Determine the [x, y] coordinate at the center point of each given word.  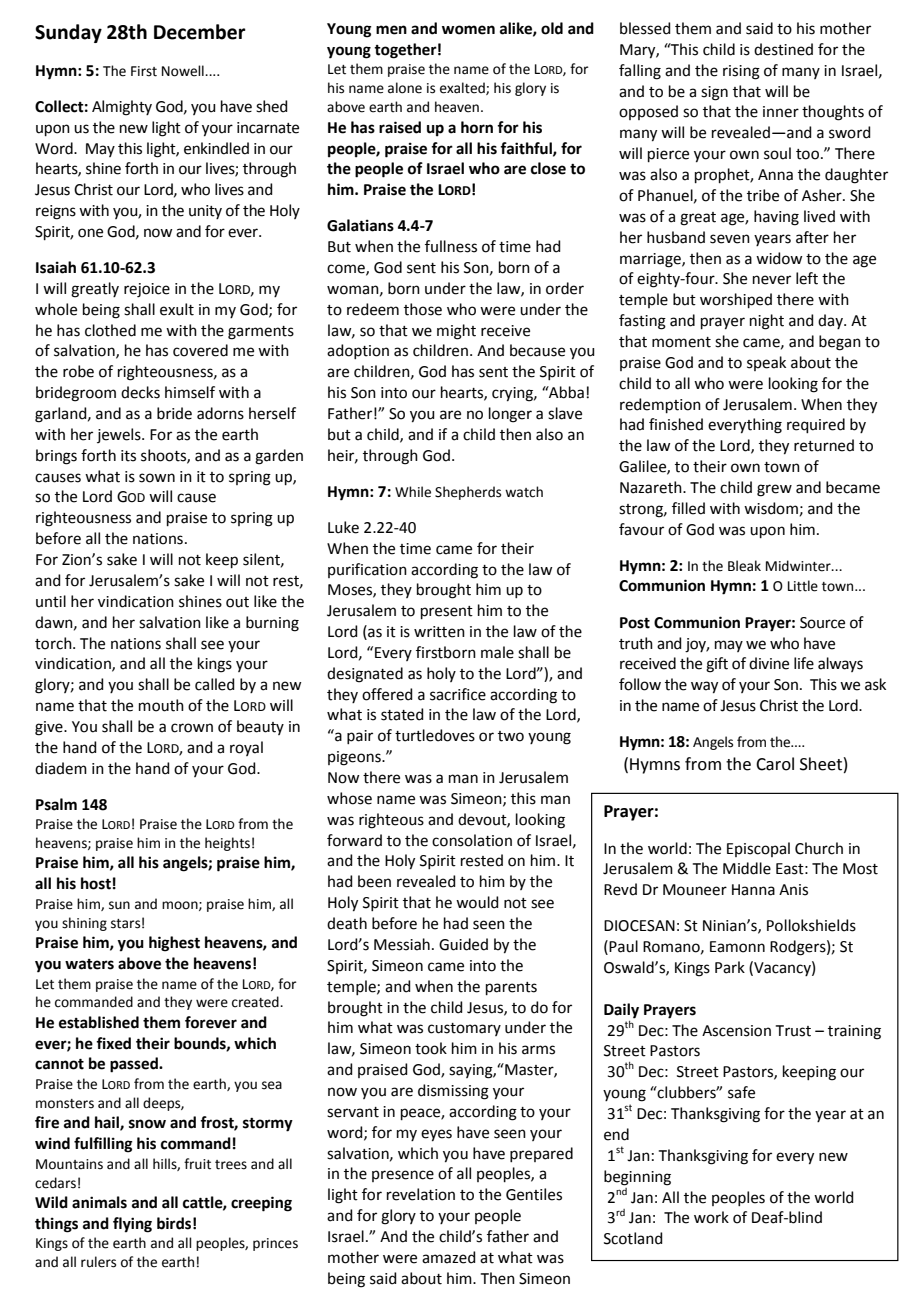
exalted [463, 88]
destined [783, 49]
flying [132, 1225]
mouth [161, 705]
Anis [793, 890]
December [200, 32]
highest [174, 944]
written [439, 632]
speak [766, 363]
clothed [110, 330]
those [423, 309]
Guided [463, 944]
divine [769, 663]
